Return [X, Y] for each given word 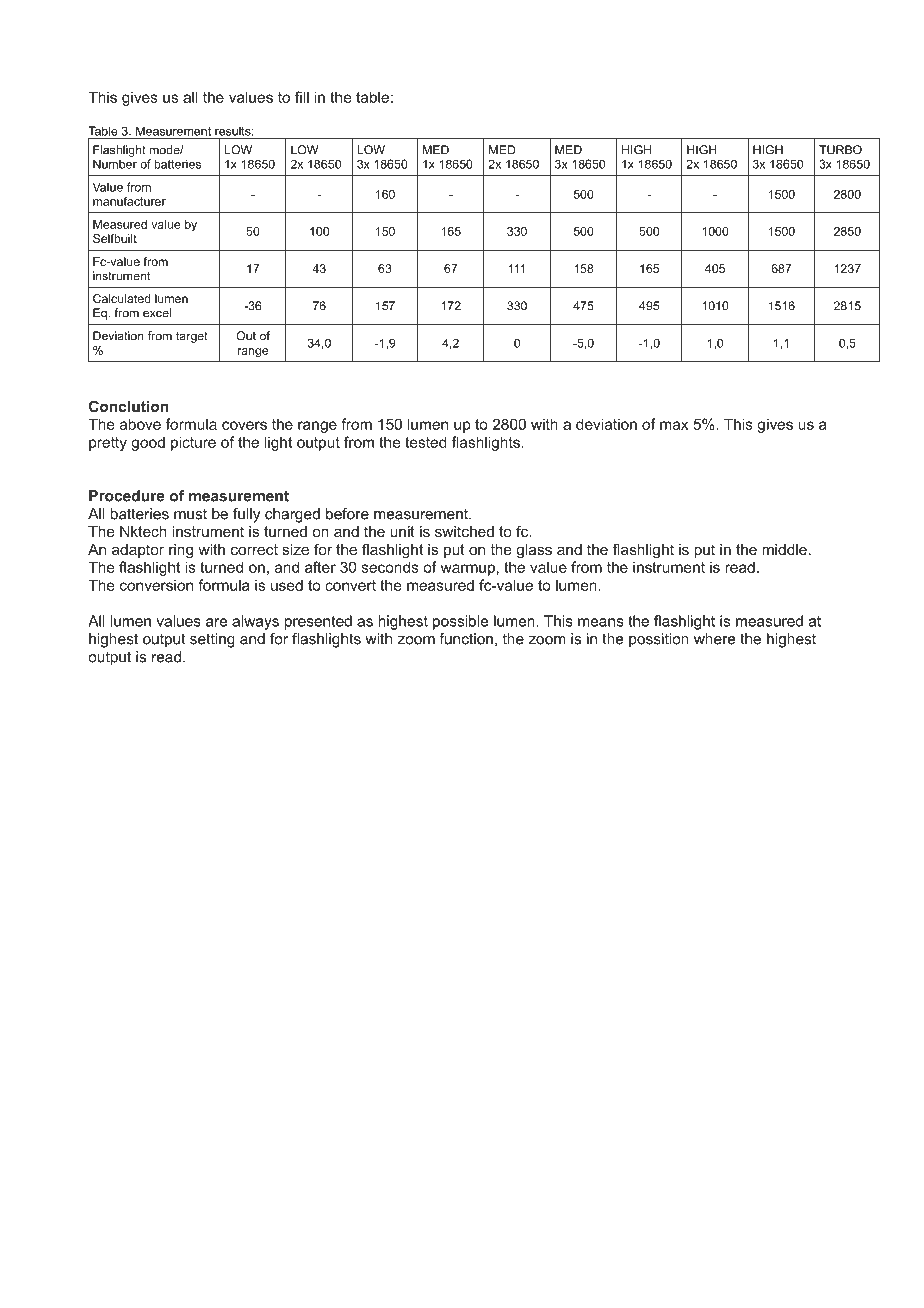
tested [426, 442]
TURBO [840, 150]
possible [460, 622]
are [216, 622]
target [192, 337]
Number [115, 164]
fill [302, 97]
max [674, 425]
